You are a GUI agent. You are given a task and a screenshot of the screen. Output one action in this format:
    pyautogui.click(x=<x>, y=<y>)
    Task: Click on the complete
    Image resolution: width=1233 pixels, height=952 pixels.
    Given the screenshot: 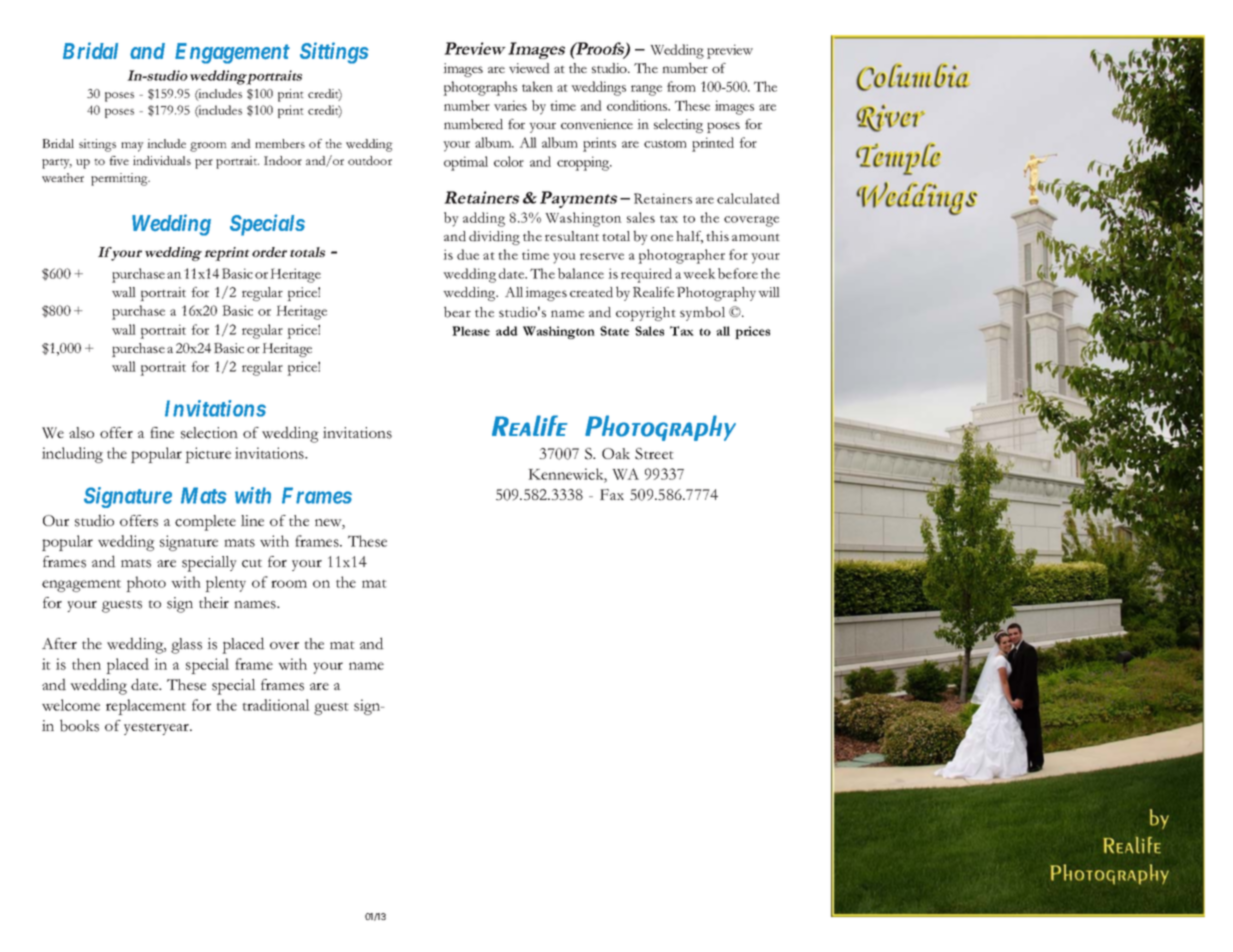 What is the action you would take?
    pyautogui.click(x=205, y=523)
